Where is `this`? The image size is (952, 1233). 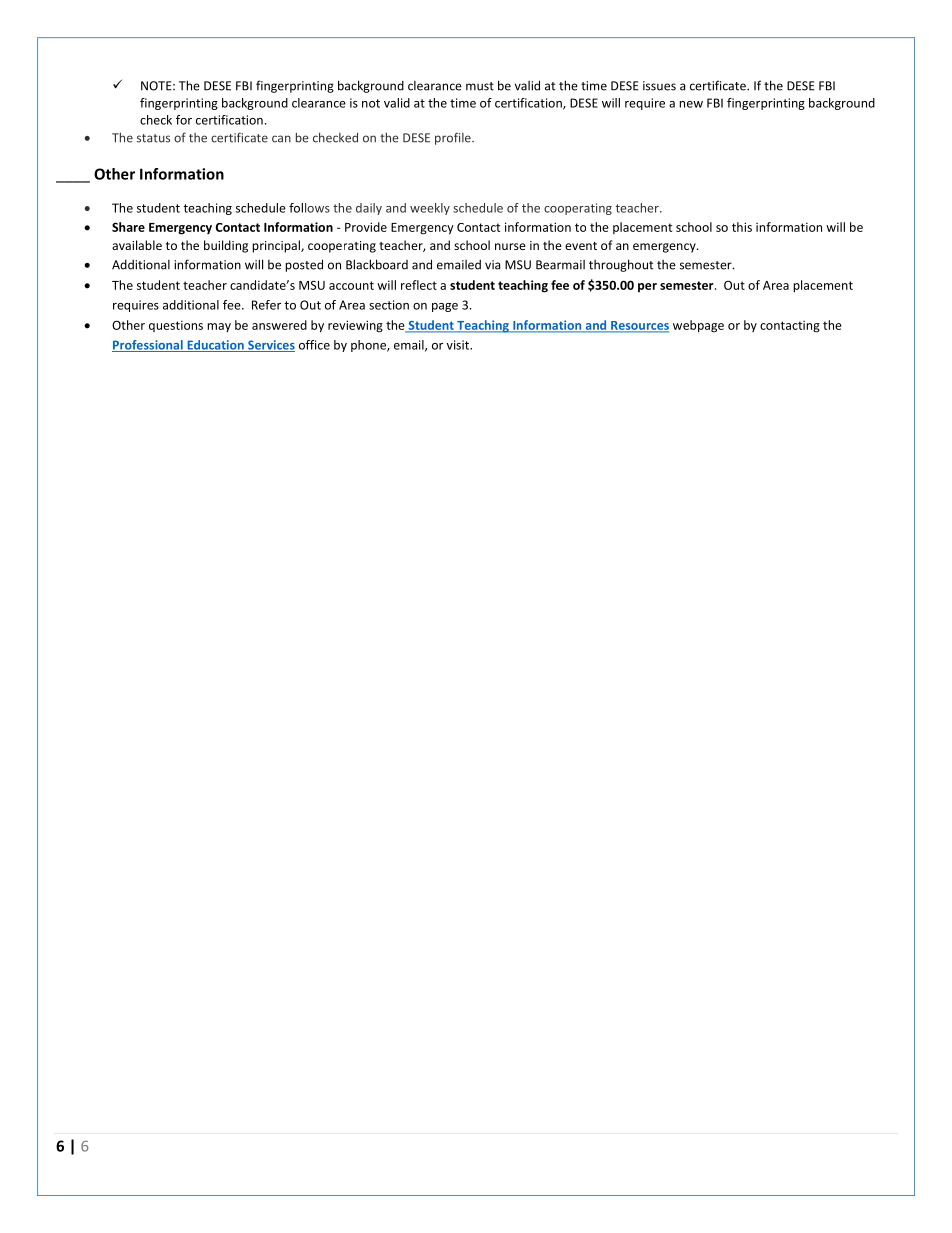
this is located at coordinates (742, 227).
